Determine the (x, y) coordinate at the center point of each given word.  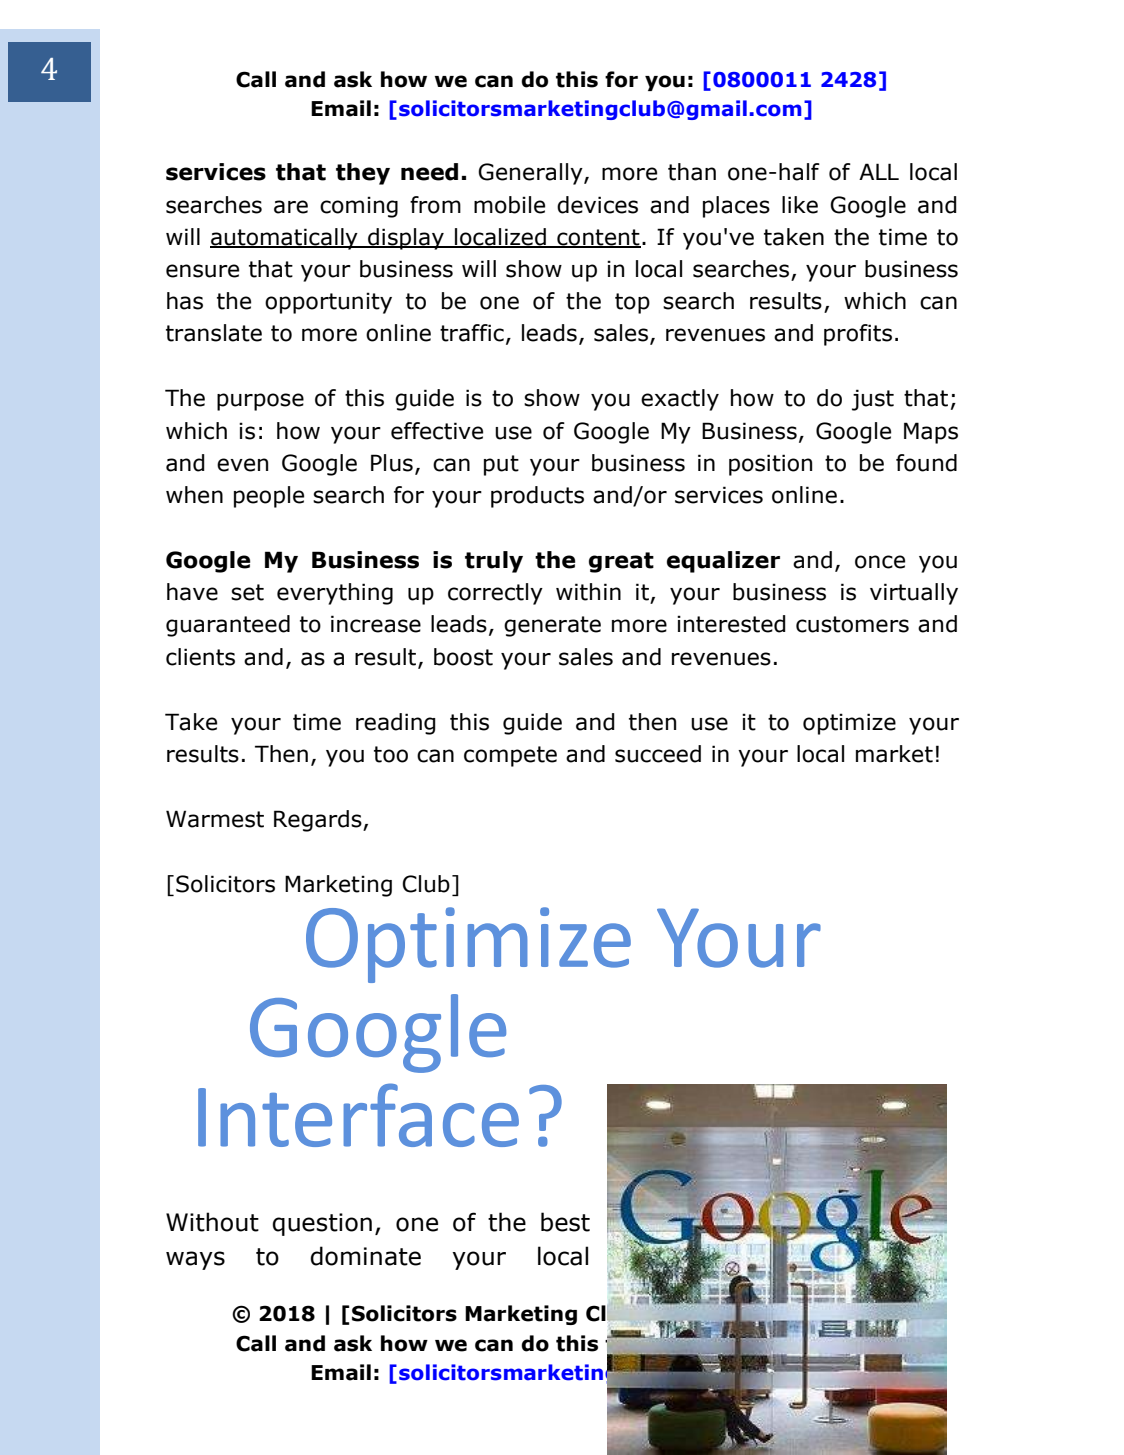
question (322, 1224)
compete (510, 756)
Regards (319, 821)
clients (200, 657)
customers (852, 624)
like (800, 205)
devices (597, 205)
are (291, 207)
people (269, 497)
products (537, 497)
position (770, 465)
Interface (358, 1115)
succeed (658, 754)
